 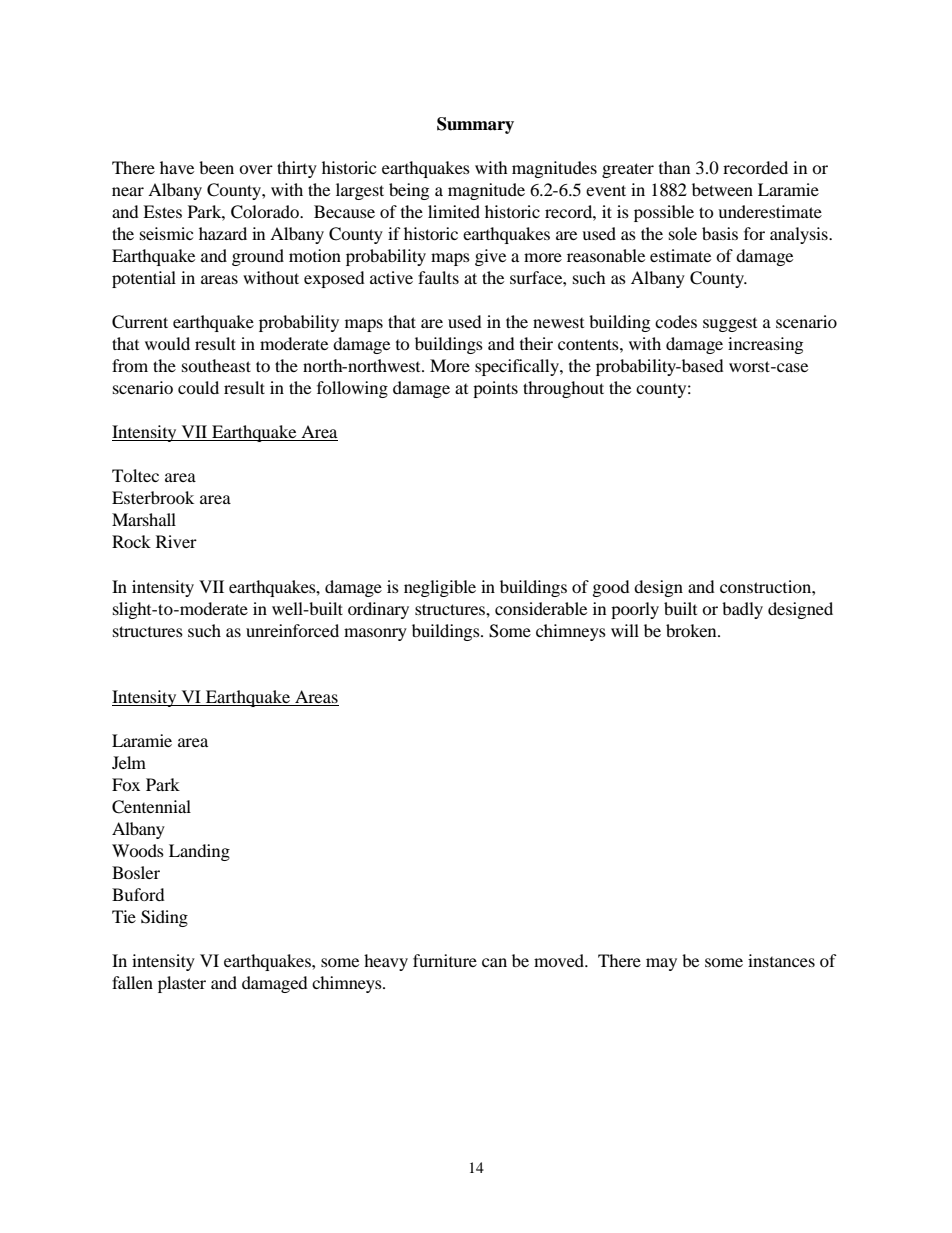 I want to click on been, so click(x=216, y=167).
